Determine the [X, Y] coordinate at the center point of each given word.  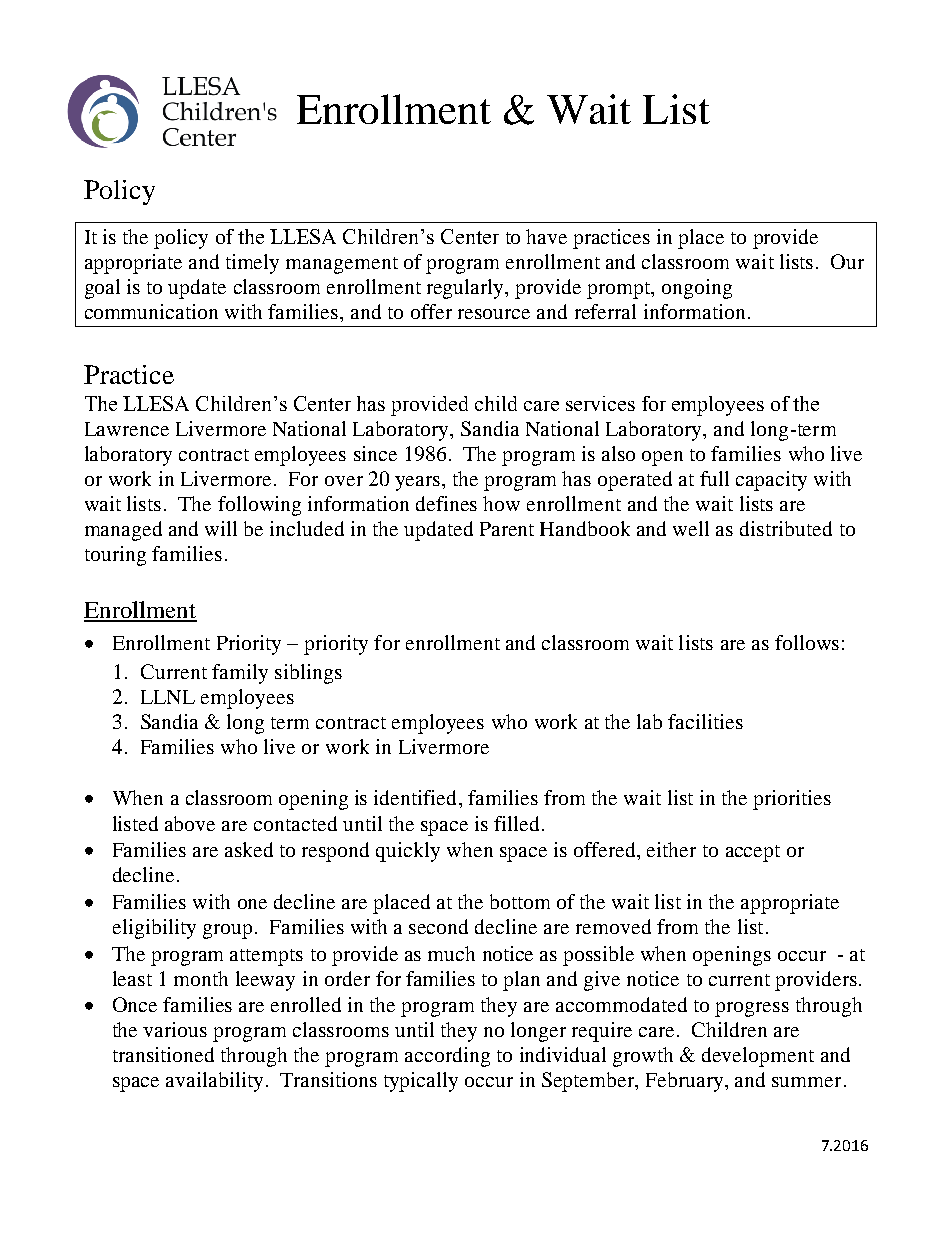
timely [252, 264]
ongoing [697, 289]
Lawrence [127, 429]
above [190, 823]
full [714, 478]
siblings [308, 674]
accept [753, 853]
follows [807, 642]
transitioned [163, 1054]
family [240, 674]
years [419, 483]
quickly [408, 852]
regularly [467, 289]
